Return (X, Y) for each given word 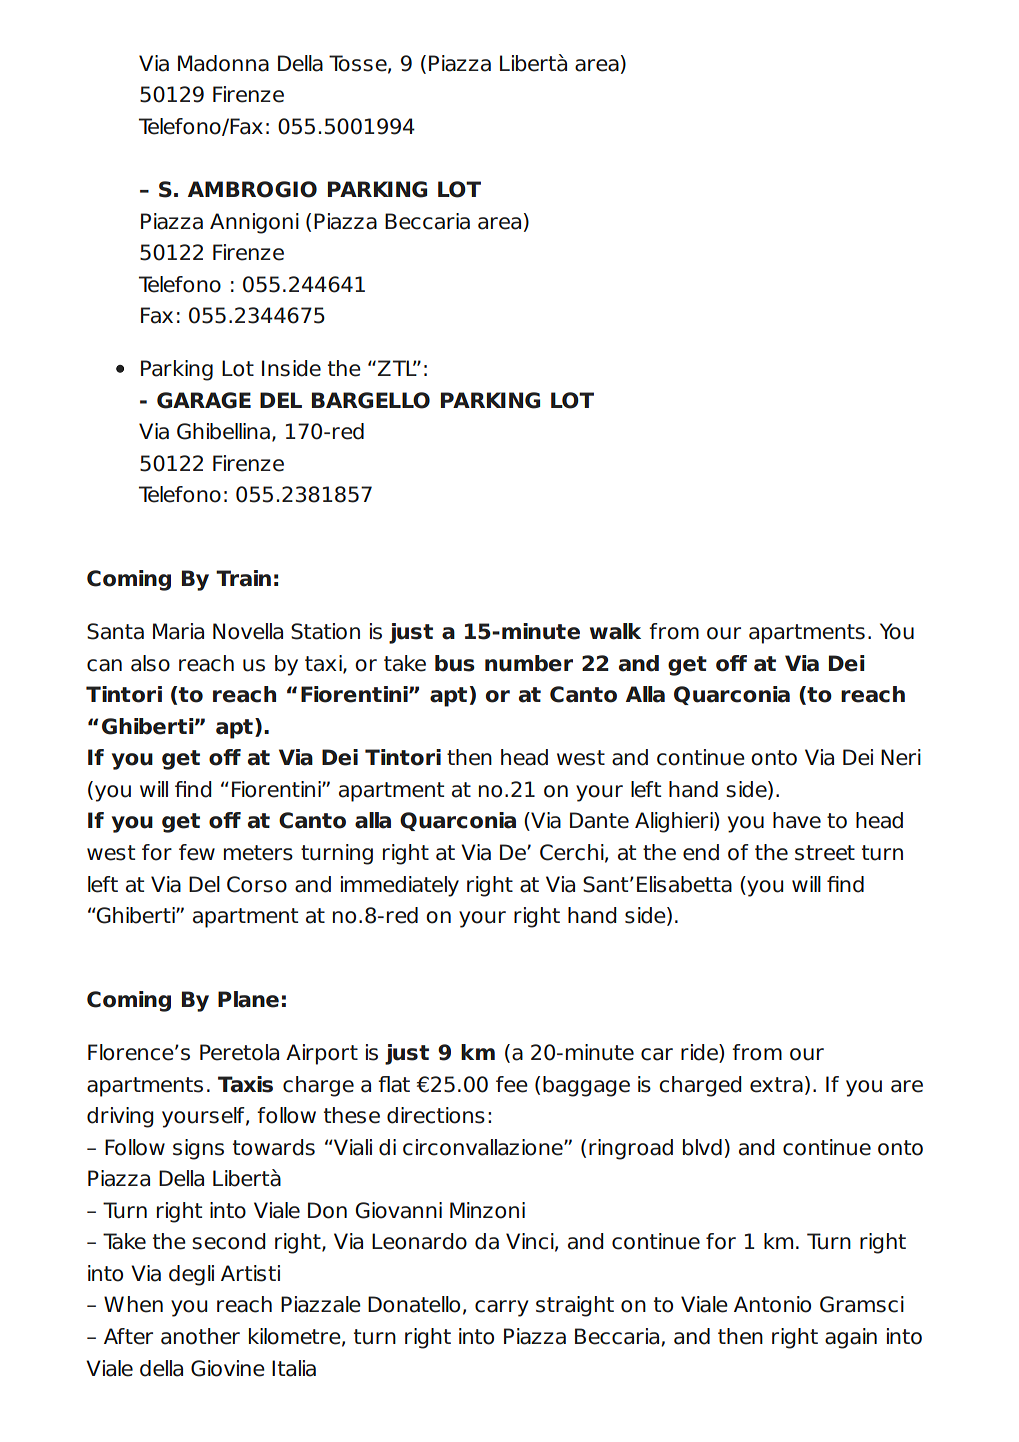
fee (512, 1084)
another (200, 1336)
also (150, 663)
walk (615, 631)
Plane (248, 999)
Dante (599, 820)
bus (455, 663)
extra (776, 1085)
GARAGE (204, 400)
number (529, 663)
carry (502, 1308)
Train (243, 578)
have (797, 820)
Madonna (223, 63)
